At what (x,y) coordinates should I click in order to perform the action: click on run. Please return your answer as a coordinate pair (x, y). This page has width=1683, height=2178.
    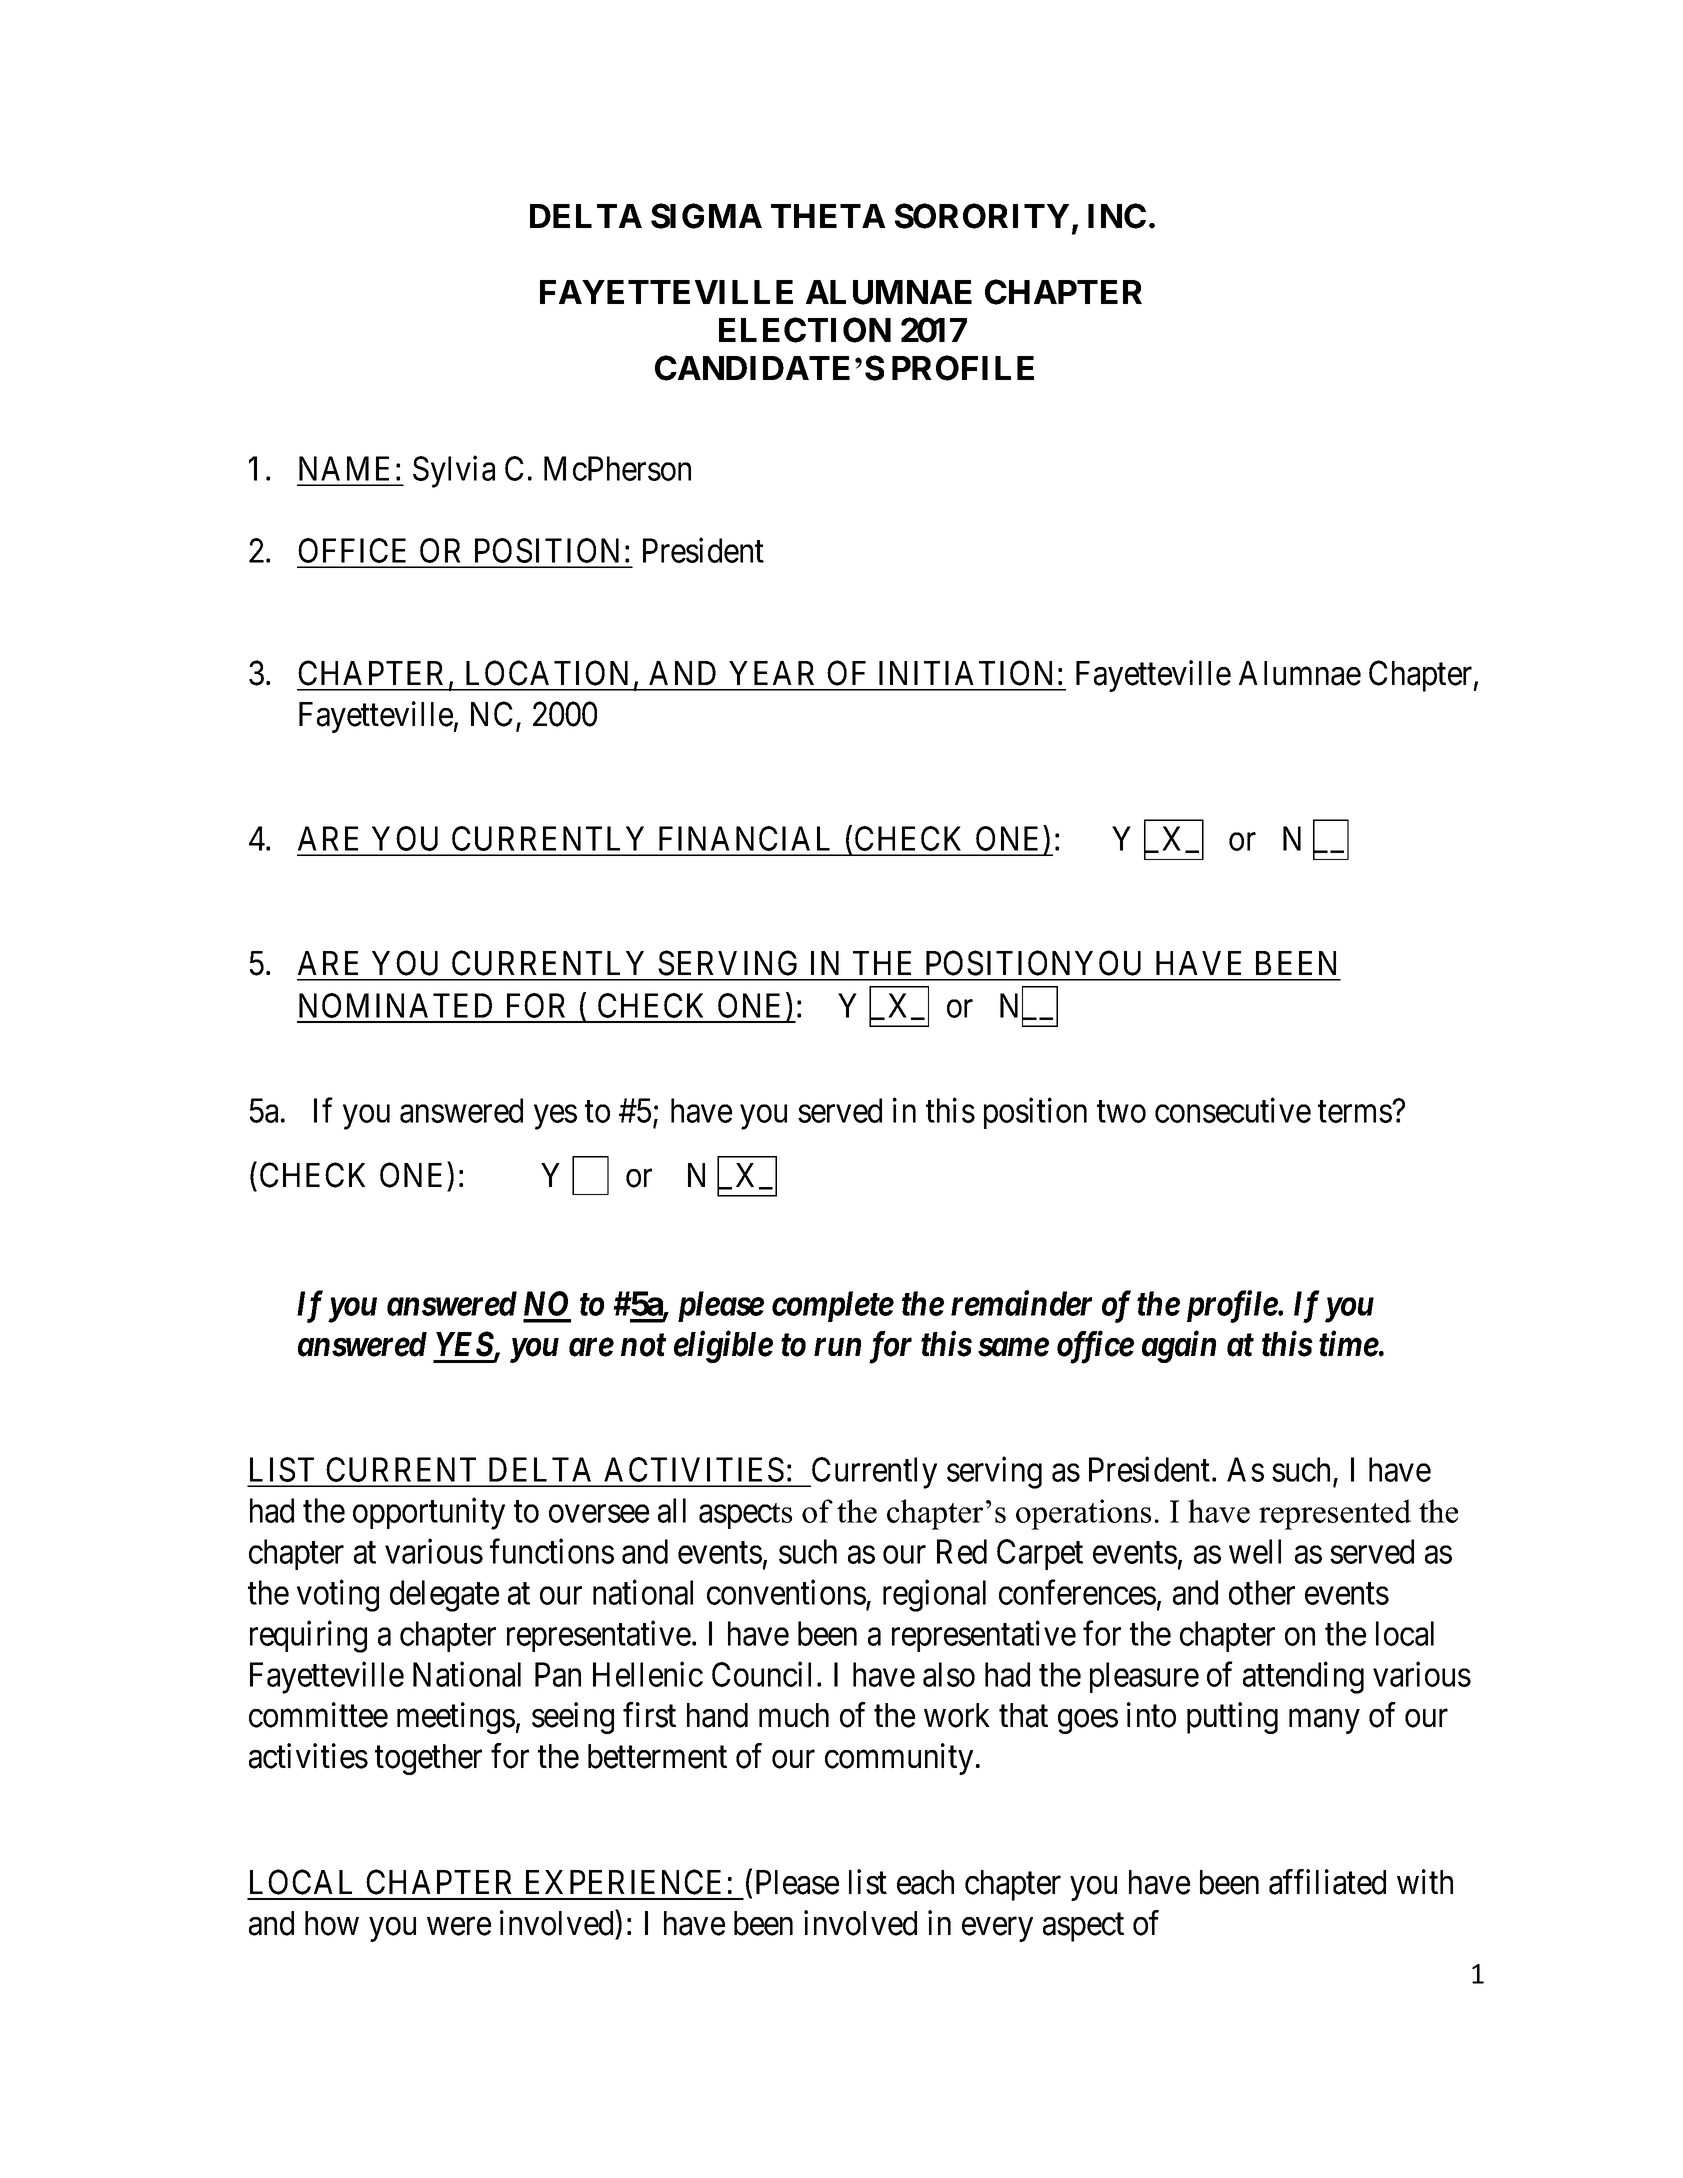
    Looking at the image, I should click on (837, 1347).
